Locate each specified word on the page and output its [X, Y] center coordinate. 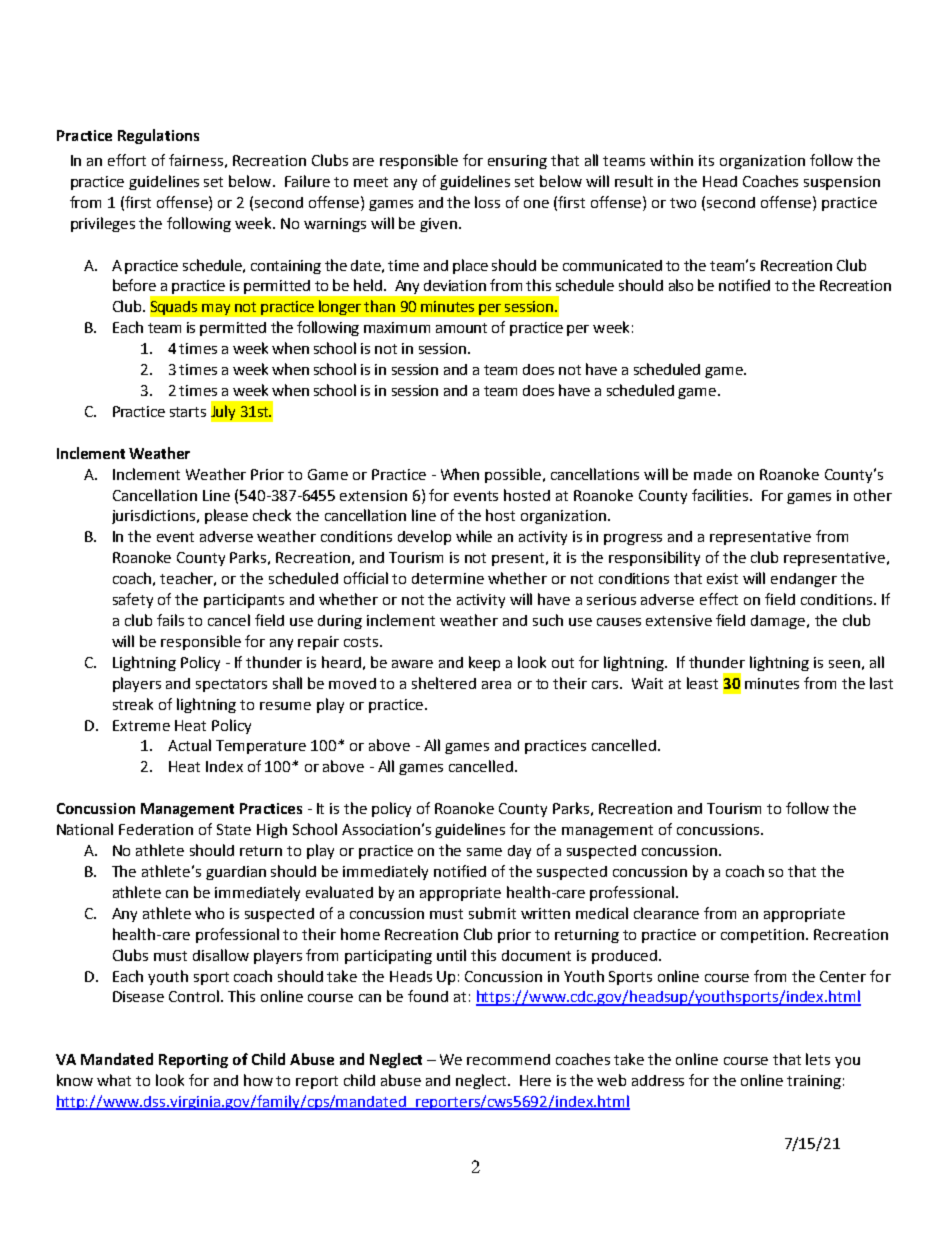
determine [448, 578]
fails [170, 620]
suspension [842, 183]
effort [127, 160]
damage [779, 622]
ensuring [517, 162]
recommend [508, 1059]
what [114, 1080]
